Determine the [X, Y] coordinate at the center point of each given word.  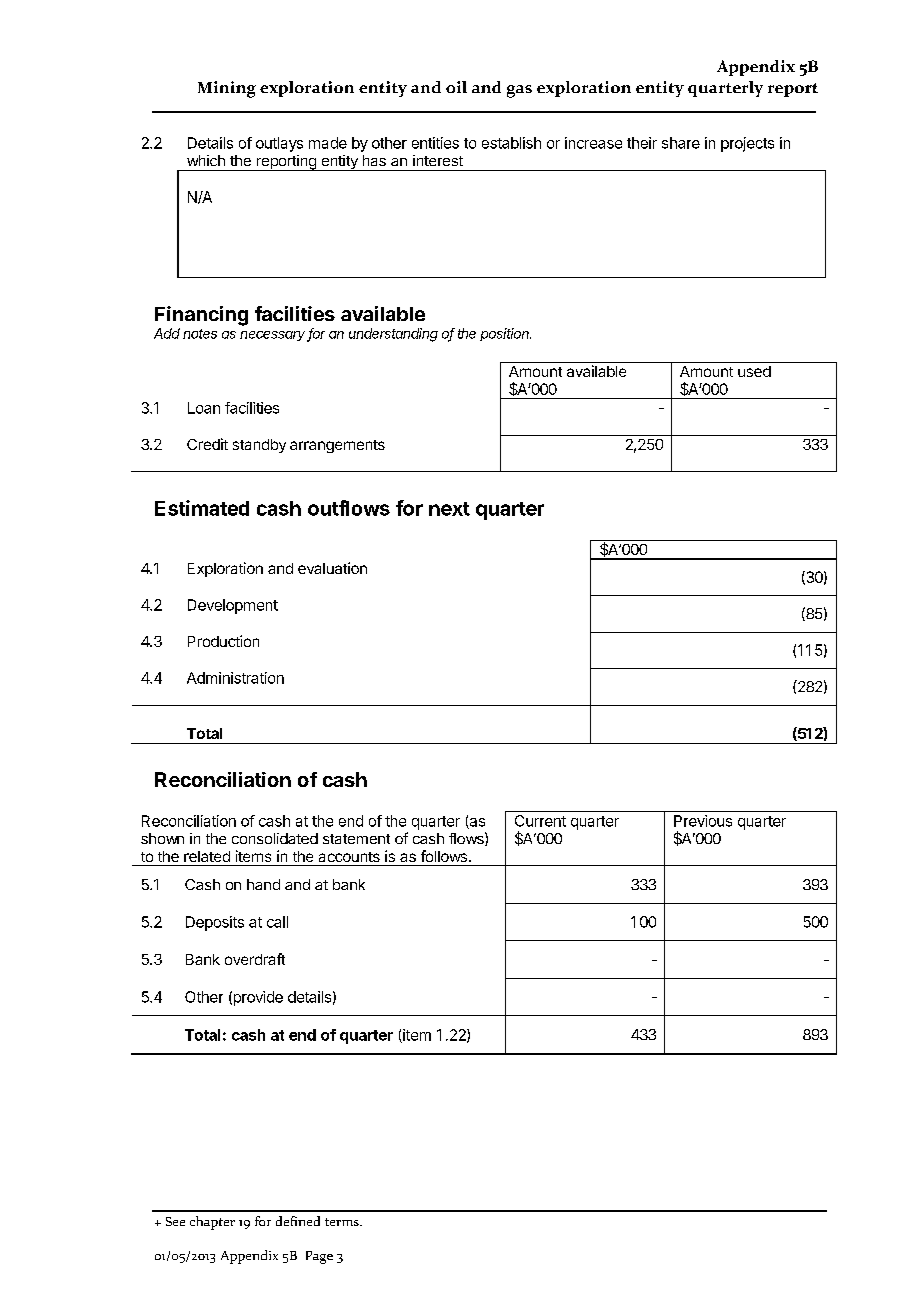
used [754, 371]
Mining [227, 89]
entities [435, 143]
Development [233, 606]
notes [200, 334]
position [505, 334]
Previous [703, 821]
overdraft [255, 959]
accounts [349, 857]
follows [444, 856]
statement [356, 839]
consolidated [275, 838]
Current [540, 821]
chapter [212, 1223]
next [449, 509]
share [681, 143]
